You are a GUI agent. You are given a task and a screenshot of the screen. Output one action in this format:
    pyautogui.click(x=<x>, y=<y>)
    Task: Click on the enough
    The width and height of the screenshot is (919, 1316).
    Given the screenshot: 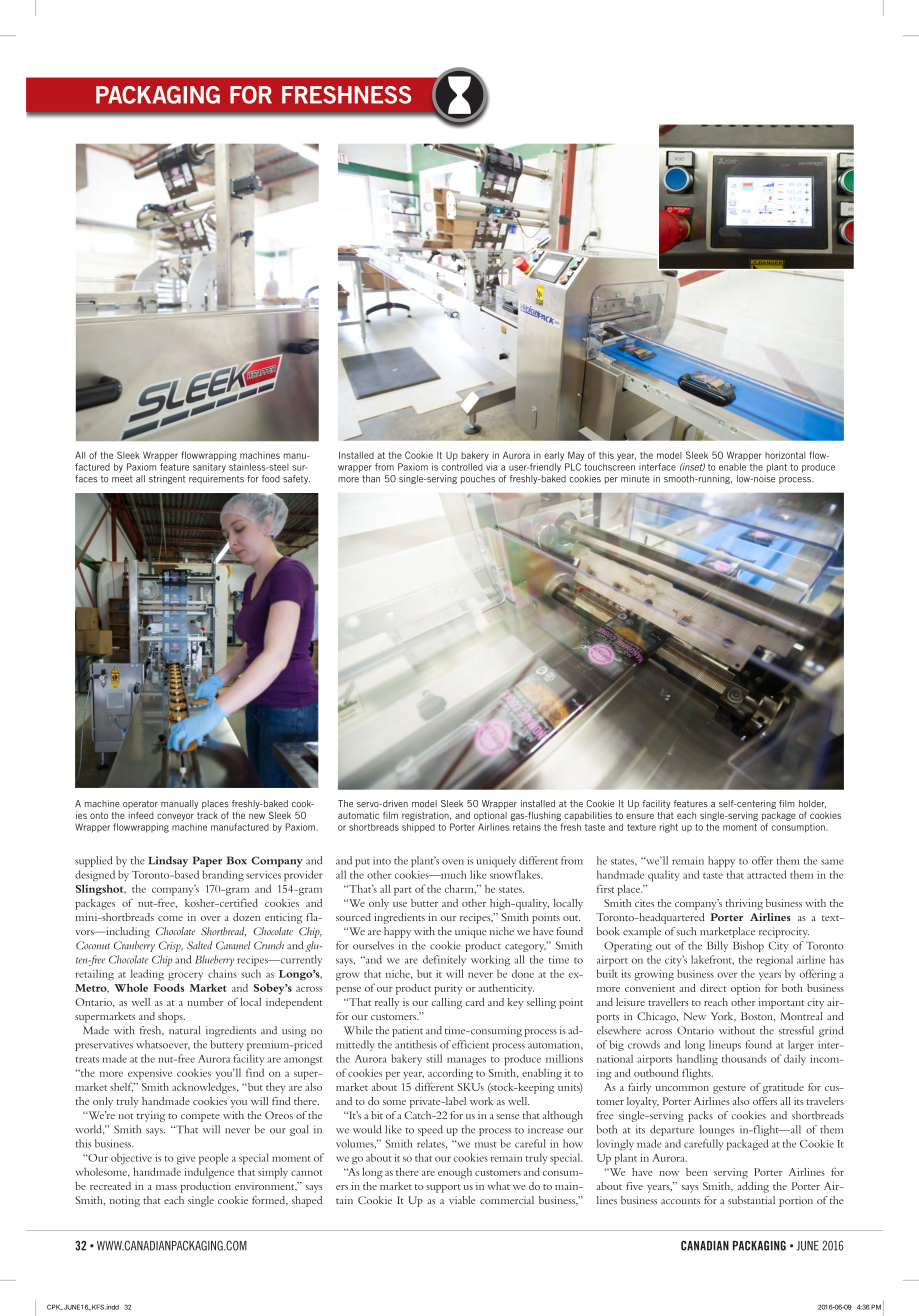 What is the action you would take?
    pyautogui.click(x=455, y=1173)
